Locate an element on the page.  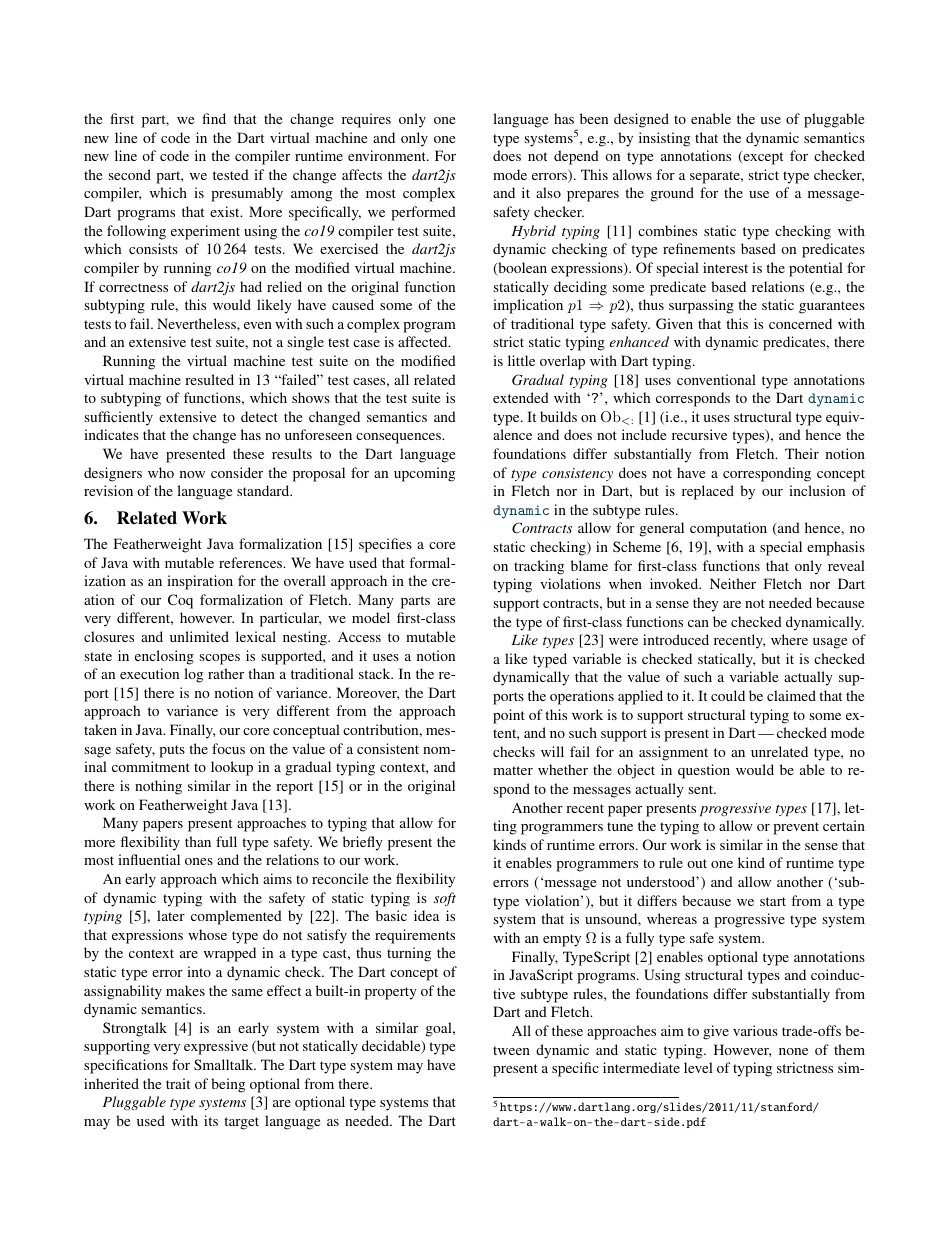
environment is located at coordinates (388, 155).
